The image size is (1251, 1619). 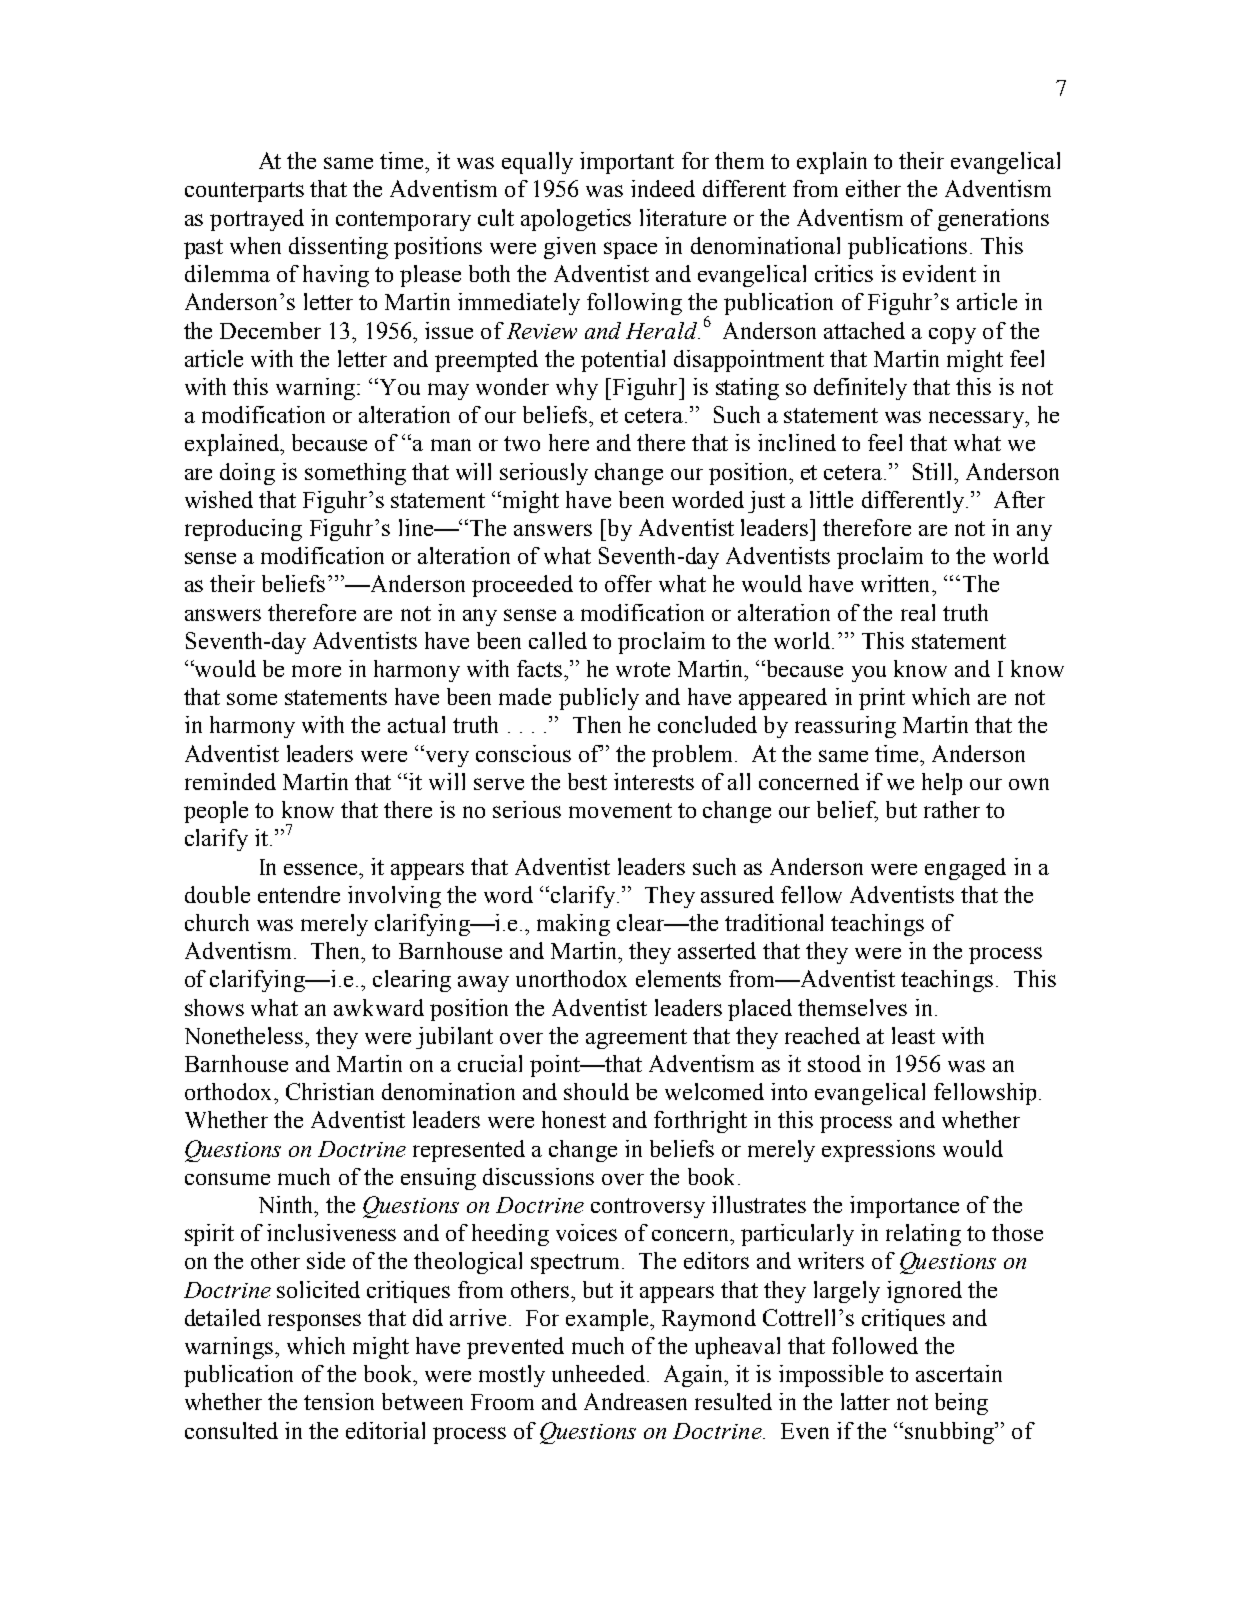 I want to click on portrayed, so click(x=257, y=220).
